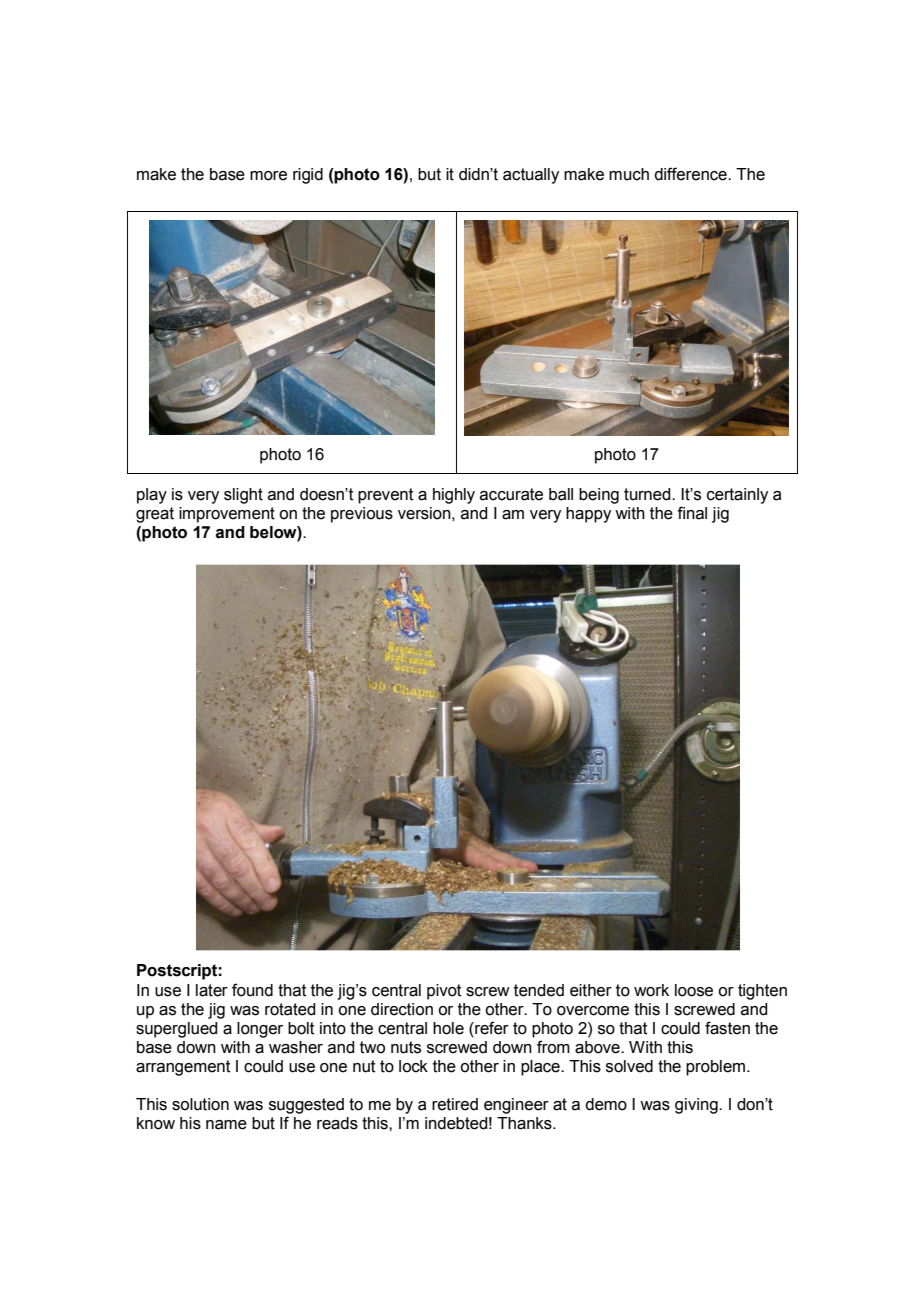 This screenshot has width=924, height=1308. What do you see at coordinates (691, 174) in the screenshot?
I see `difference` at bounding box center [691, 174].
